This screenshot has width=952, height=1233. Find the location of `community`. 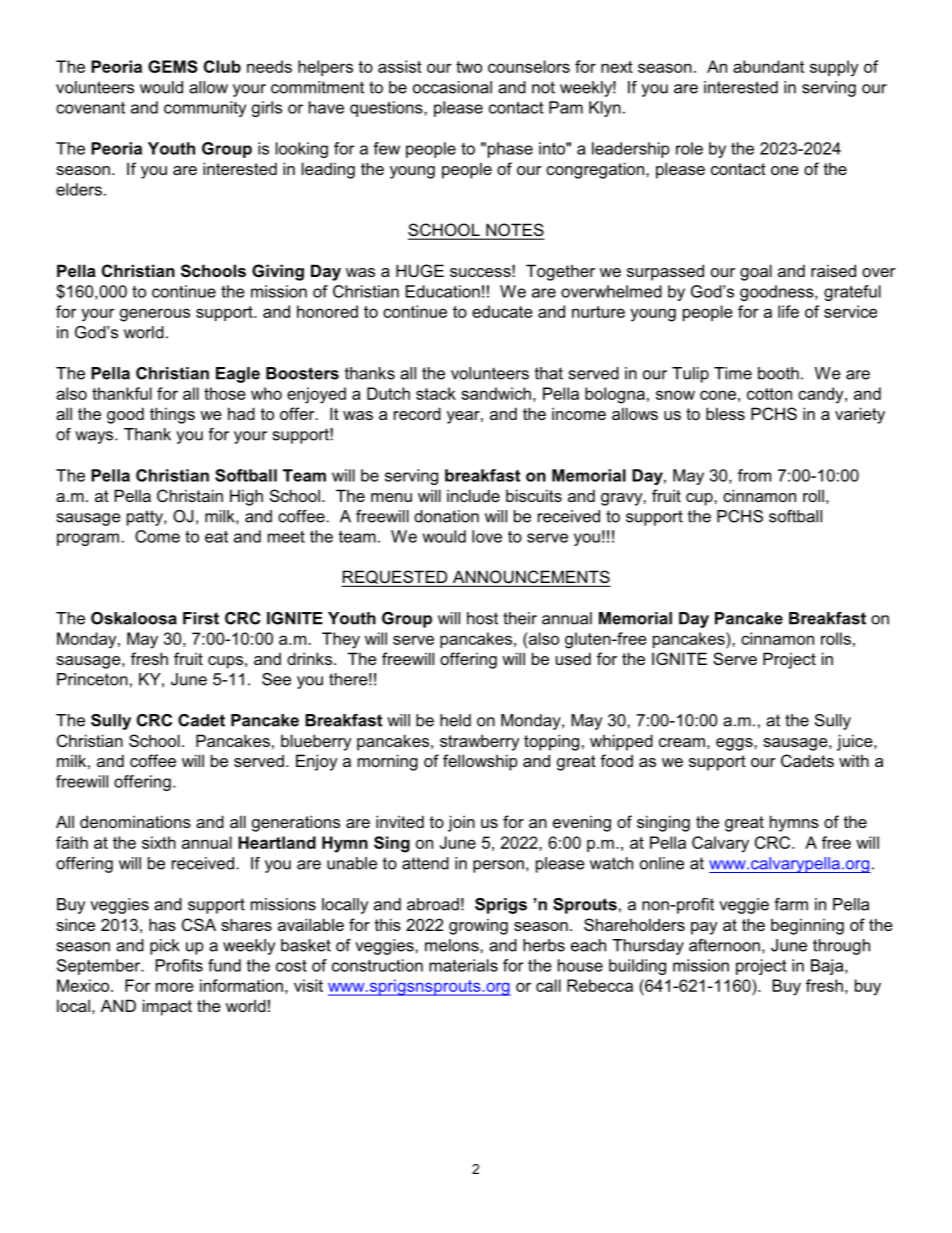

community is located at coordinates (205, 109).
